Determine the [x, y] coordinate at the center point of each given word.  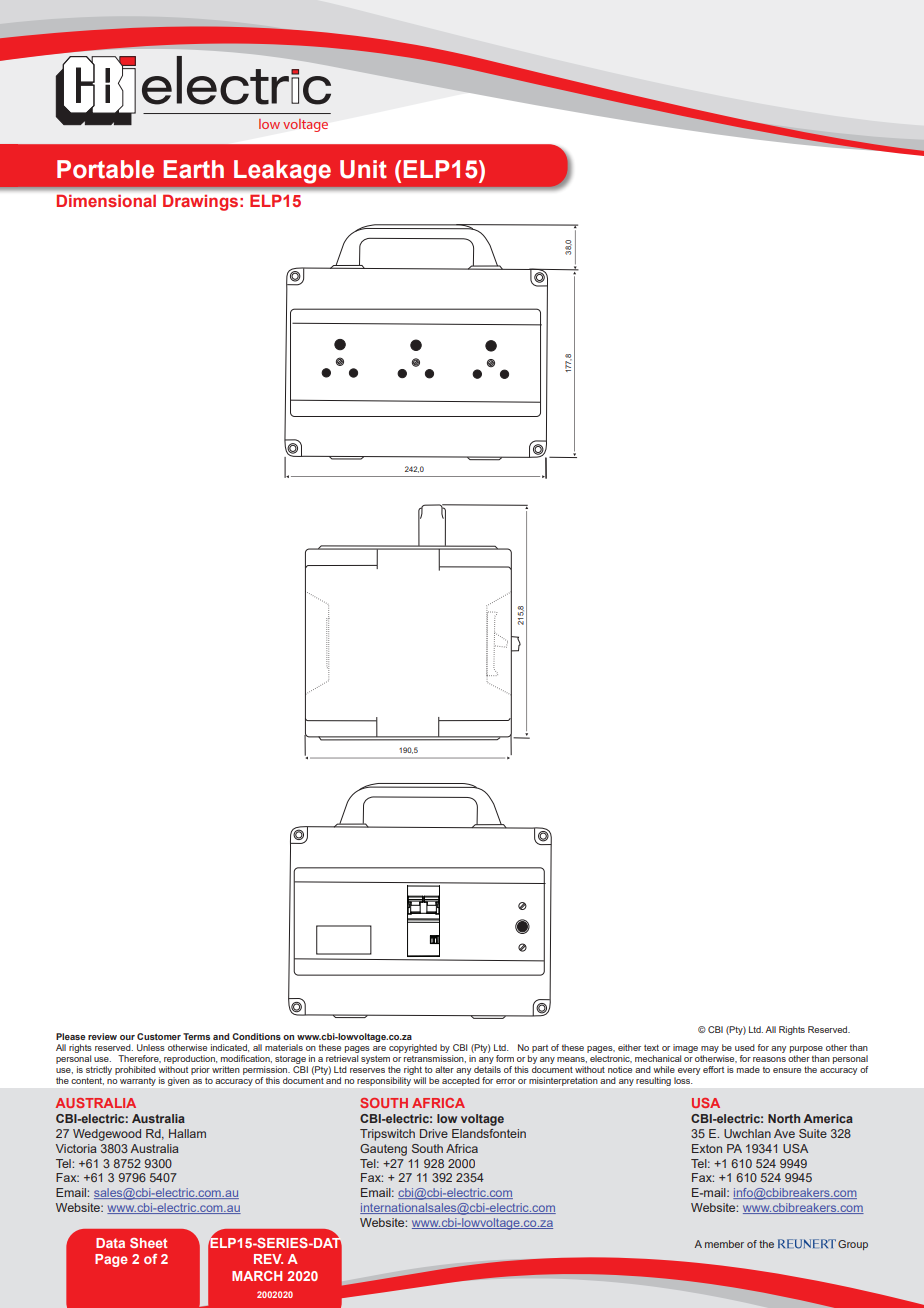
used [745, 1047]
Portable [105, 169]
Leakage [282, 172]
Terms [196, 1036]
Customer [159, 1036]
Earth [193, 169]
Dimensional [106, 201]
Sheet [149, 1243]
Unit [363, 169]
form [505, 1058]
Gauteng [383, 1150]
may [710, 1049]
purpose [806, 1049]
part [540, 1049]
